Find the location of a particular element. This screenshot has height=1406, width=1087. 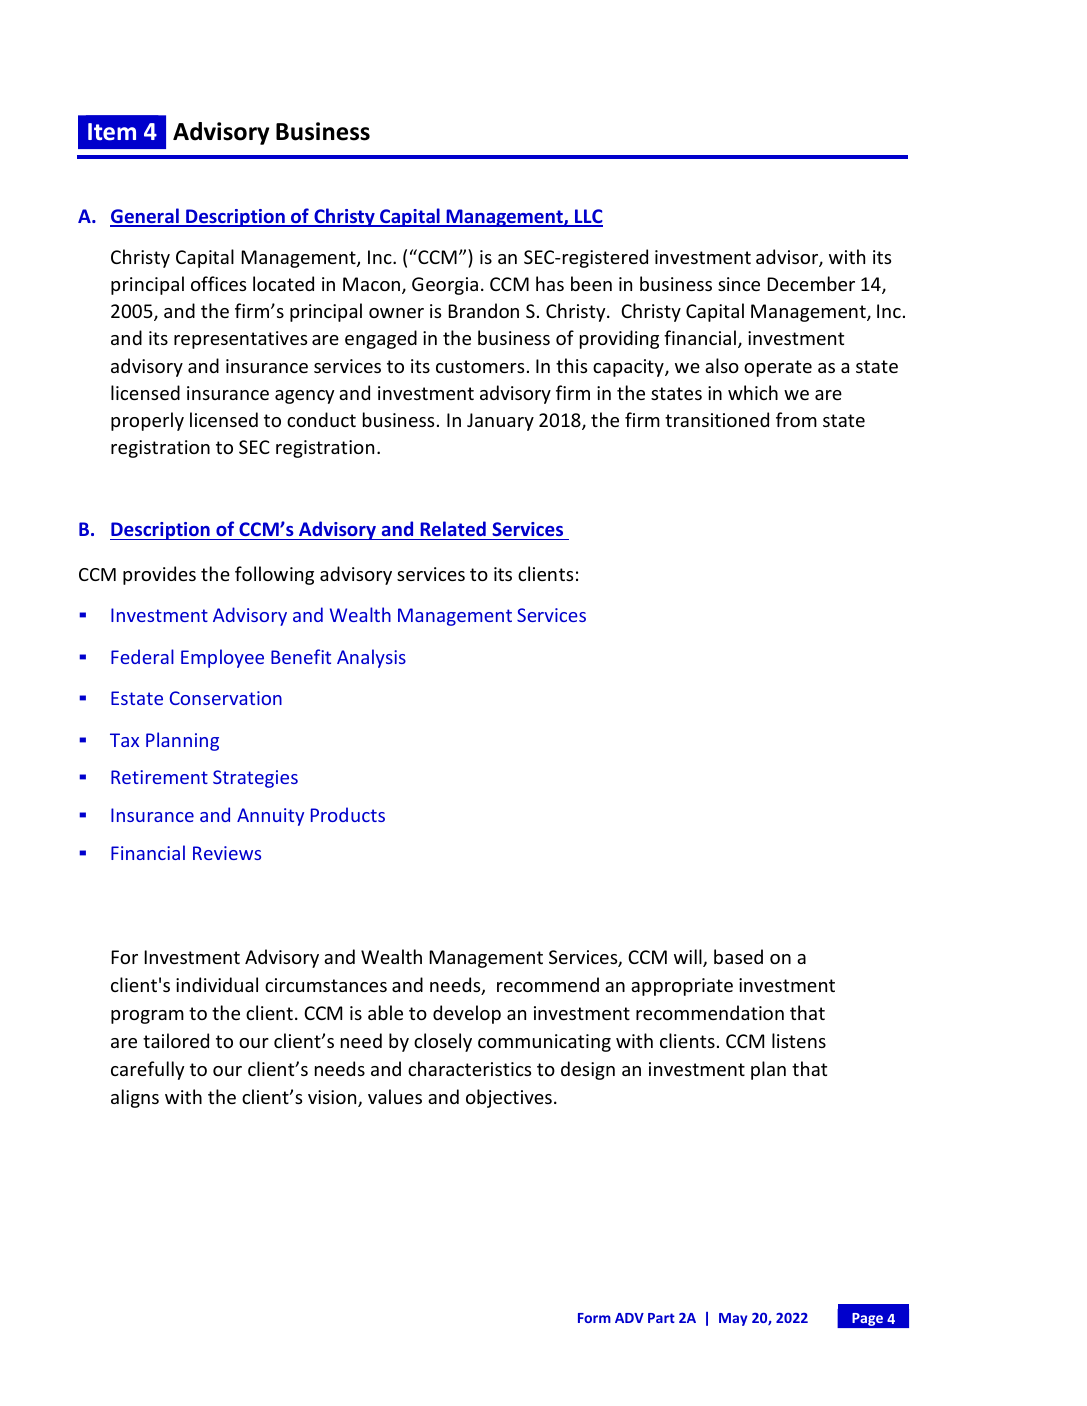

General is located at coordinates (145, 217).
